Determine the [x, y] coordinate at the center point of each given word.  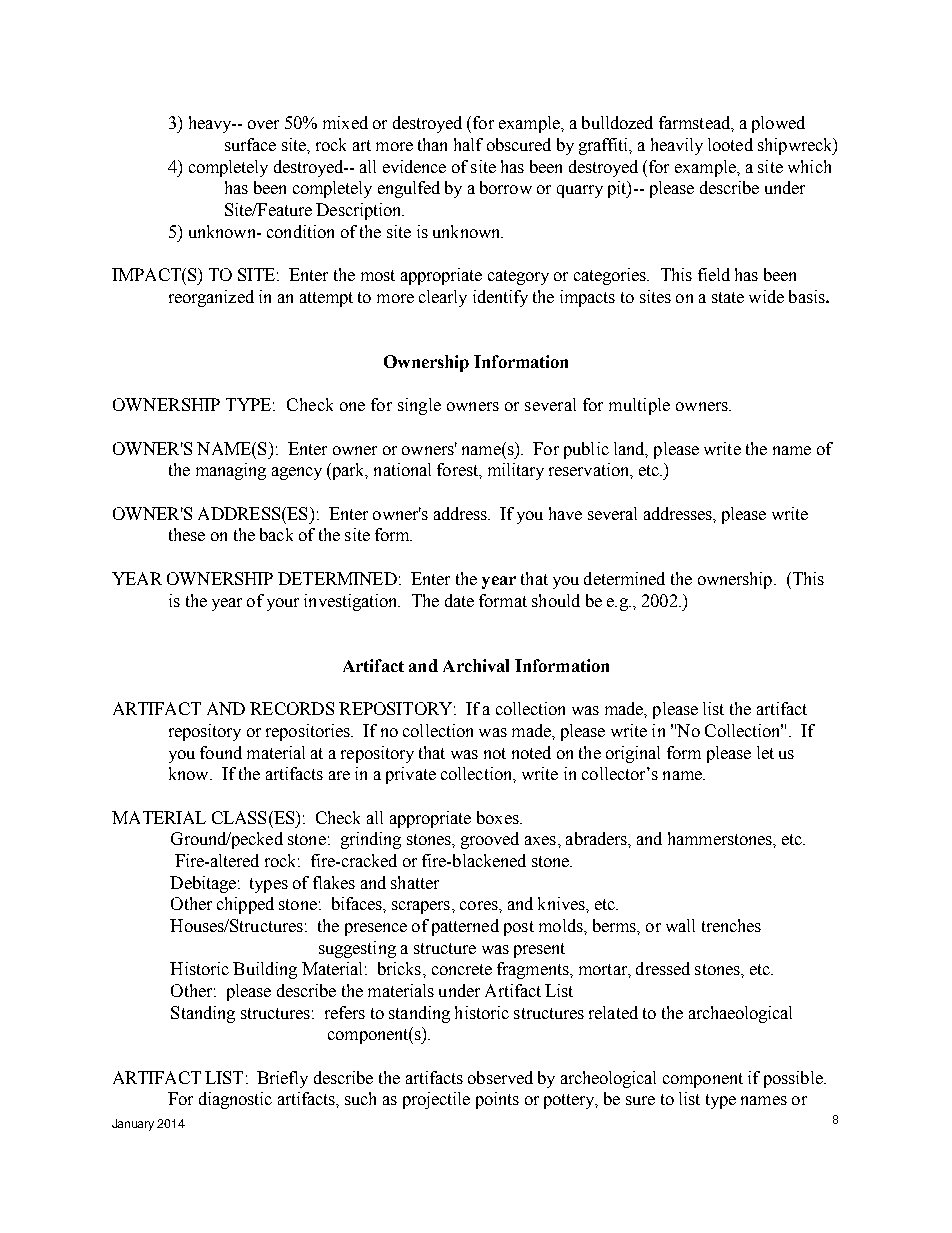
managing [231, 471]
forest [458, 469]
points [497, 1100]
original [633, 754]
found [221, 752]
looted [730, 144]
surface [250, 144]
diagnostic [235, 1100]
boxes [499, 817]
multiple [639, 406]
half [468, 144]
